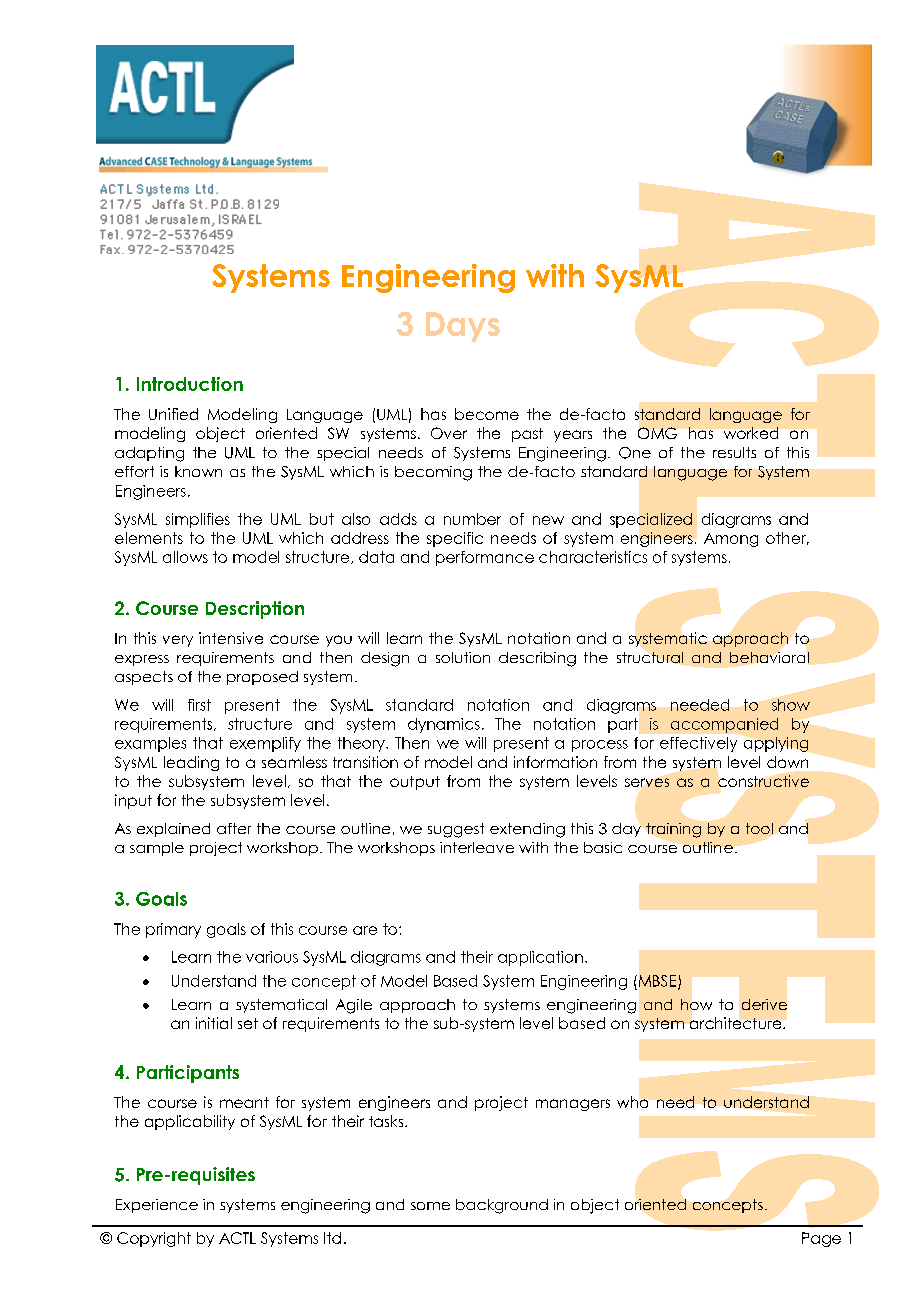 The width and height of the document is (924, 1308). What do you see at coordinates (463, 327) in the document?
I see `Days` at bounding box center [463, 327].
